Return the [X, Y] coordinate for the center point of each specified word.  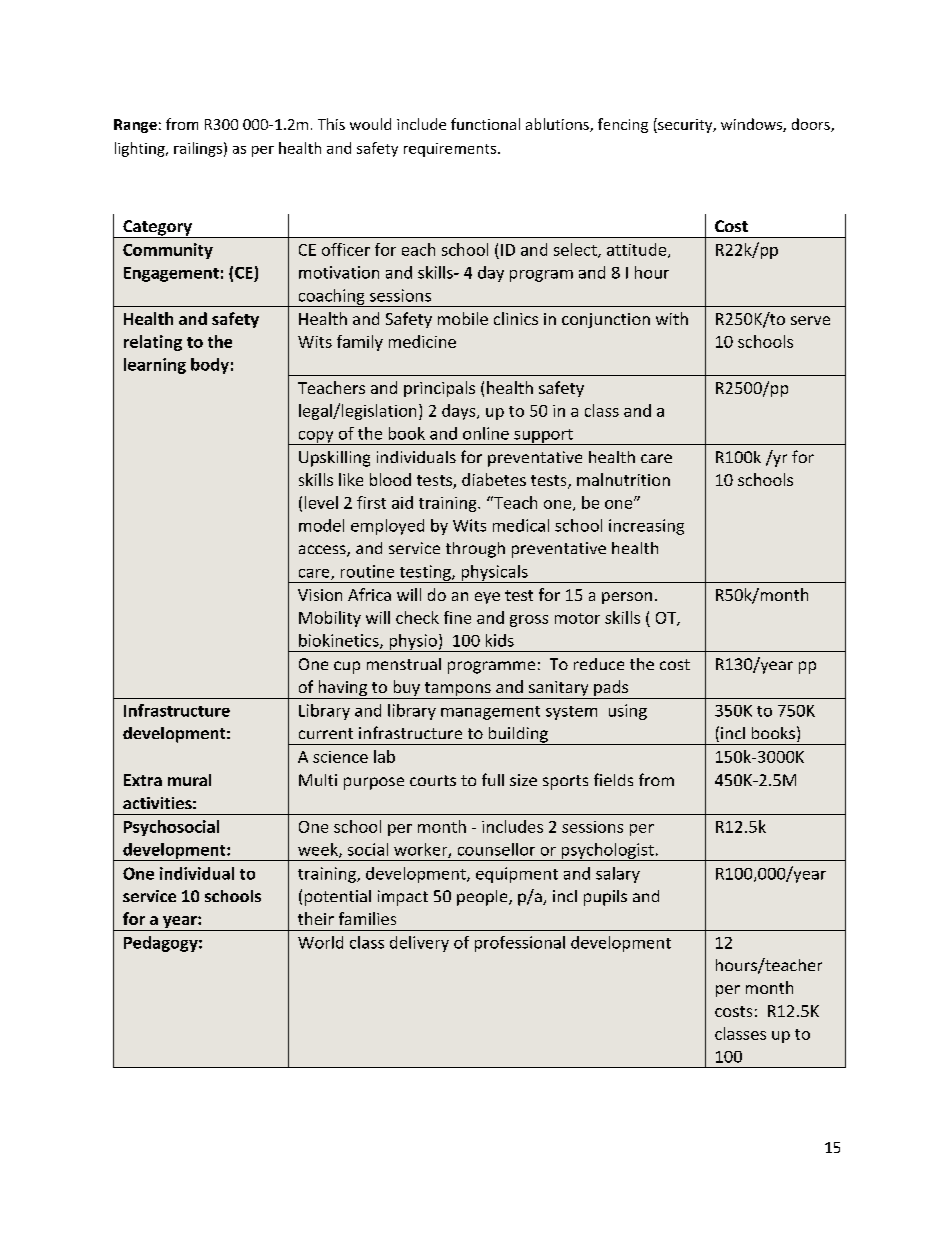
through [475, 550]
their [316, 918]
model [321, 525]
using [628, 712]
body [210, 366]
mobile [463, 318]
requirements [451, 150]
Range [135, 126]
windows [752, 125]
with [672, 318]
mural [189, 780]
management [490, 713]
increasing [646, 527]
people [483, 898]
